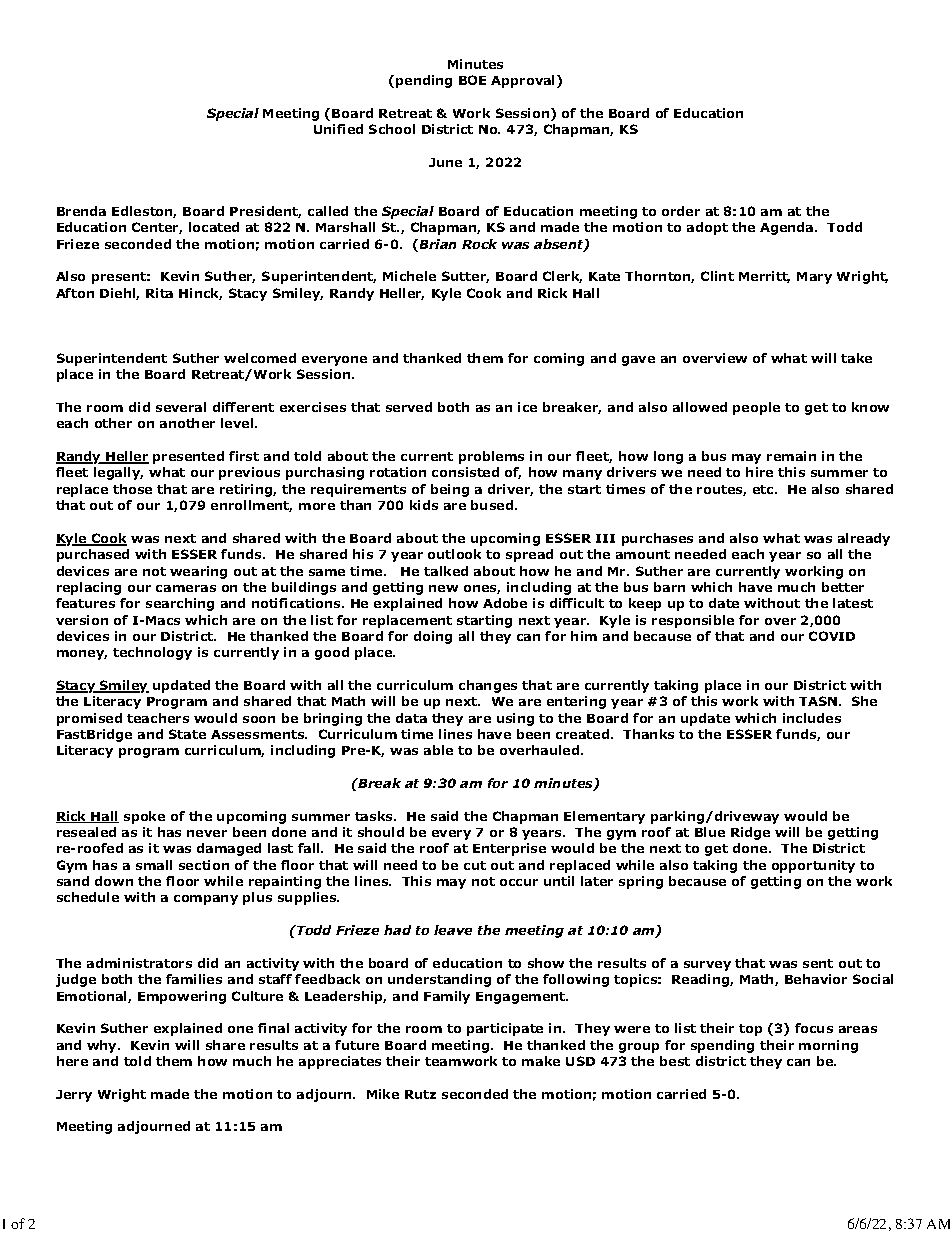 Image resolution: width=952 pixels, height=1233 pixels. I want to click on includes, so click(812, 718).
